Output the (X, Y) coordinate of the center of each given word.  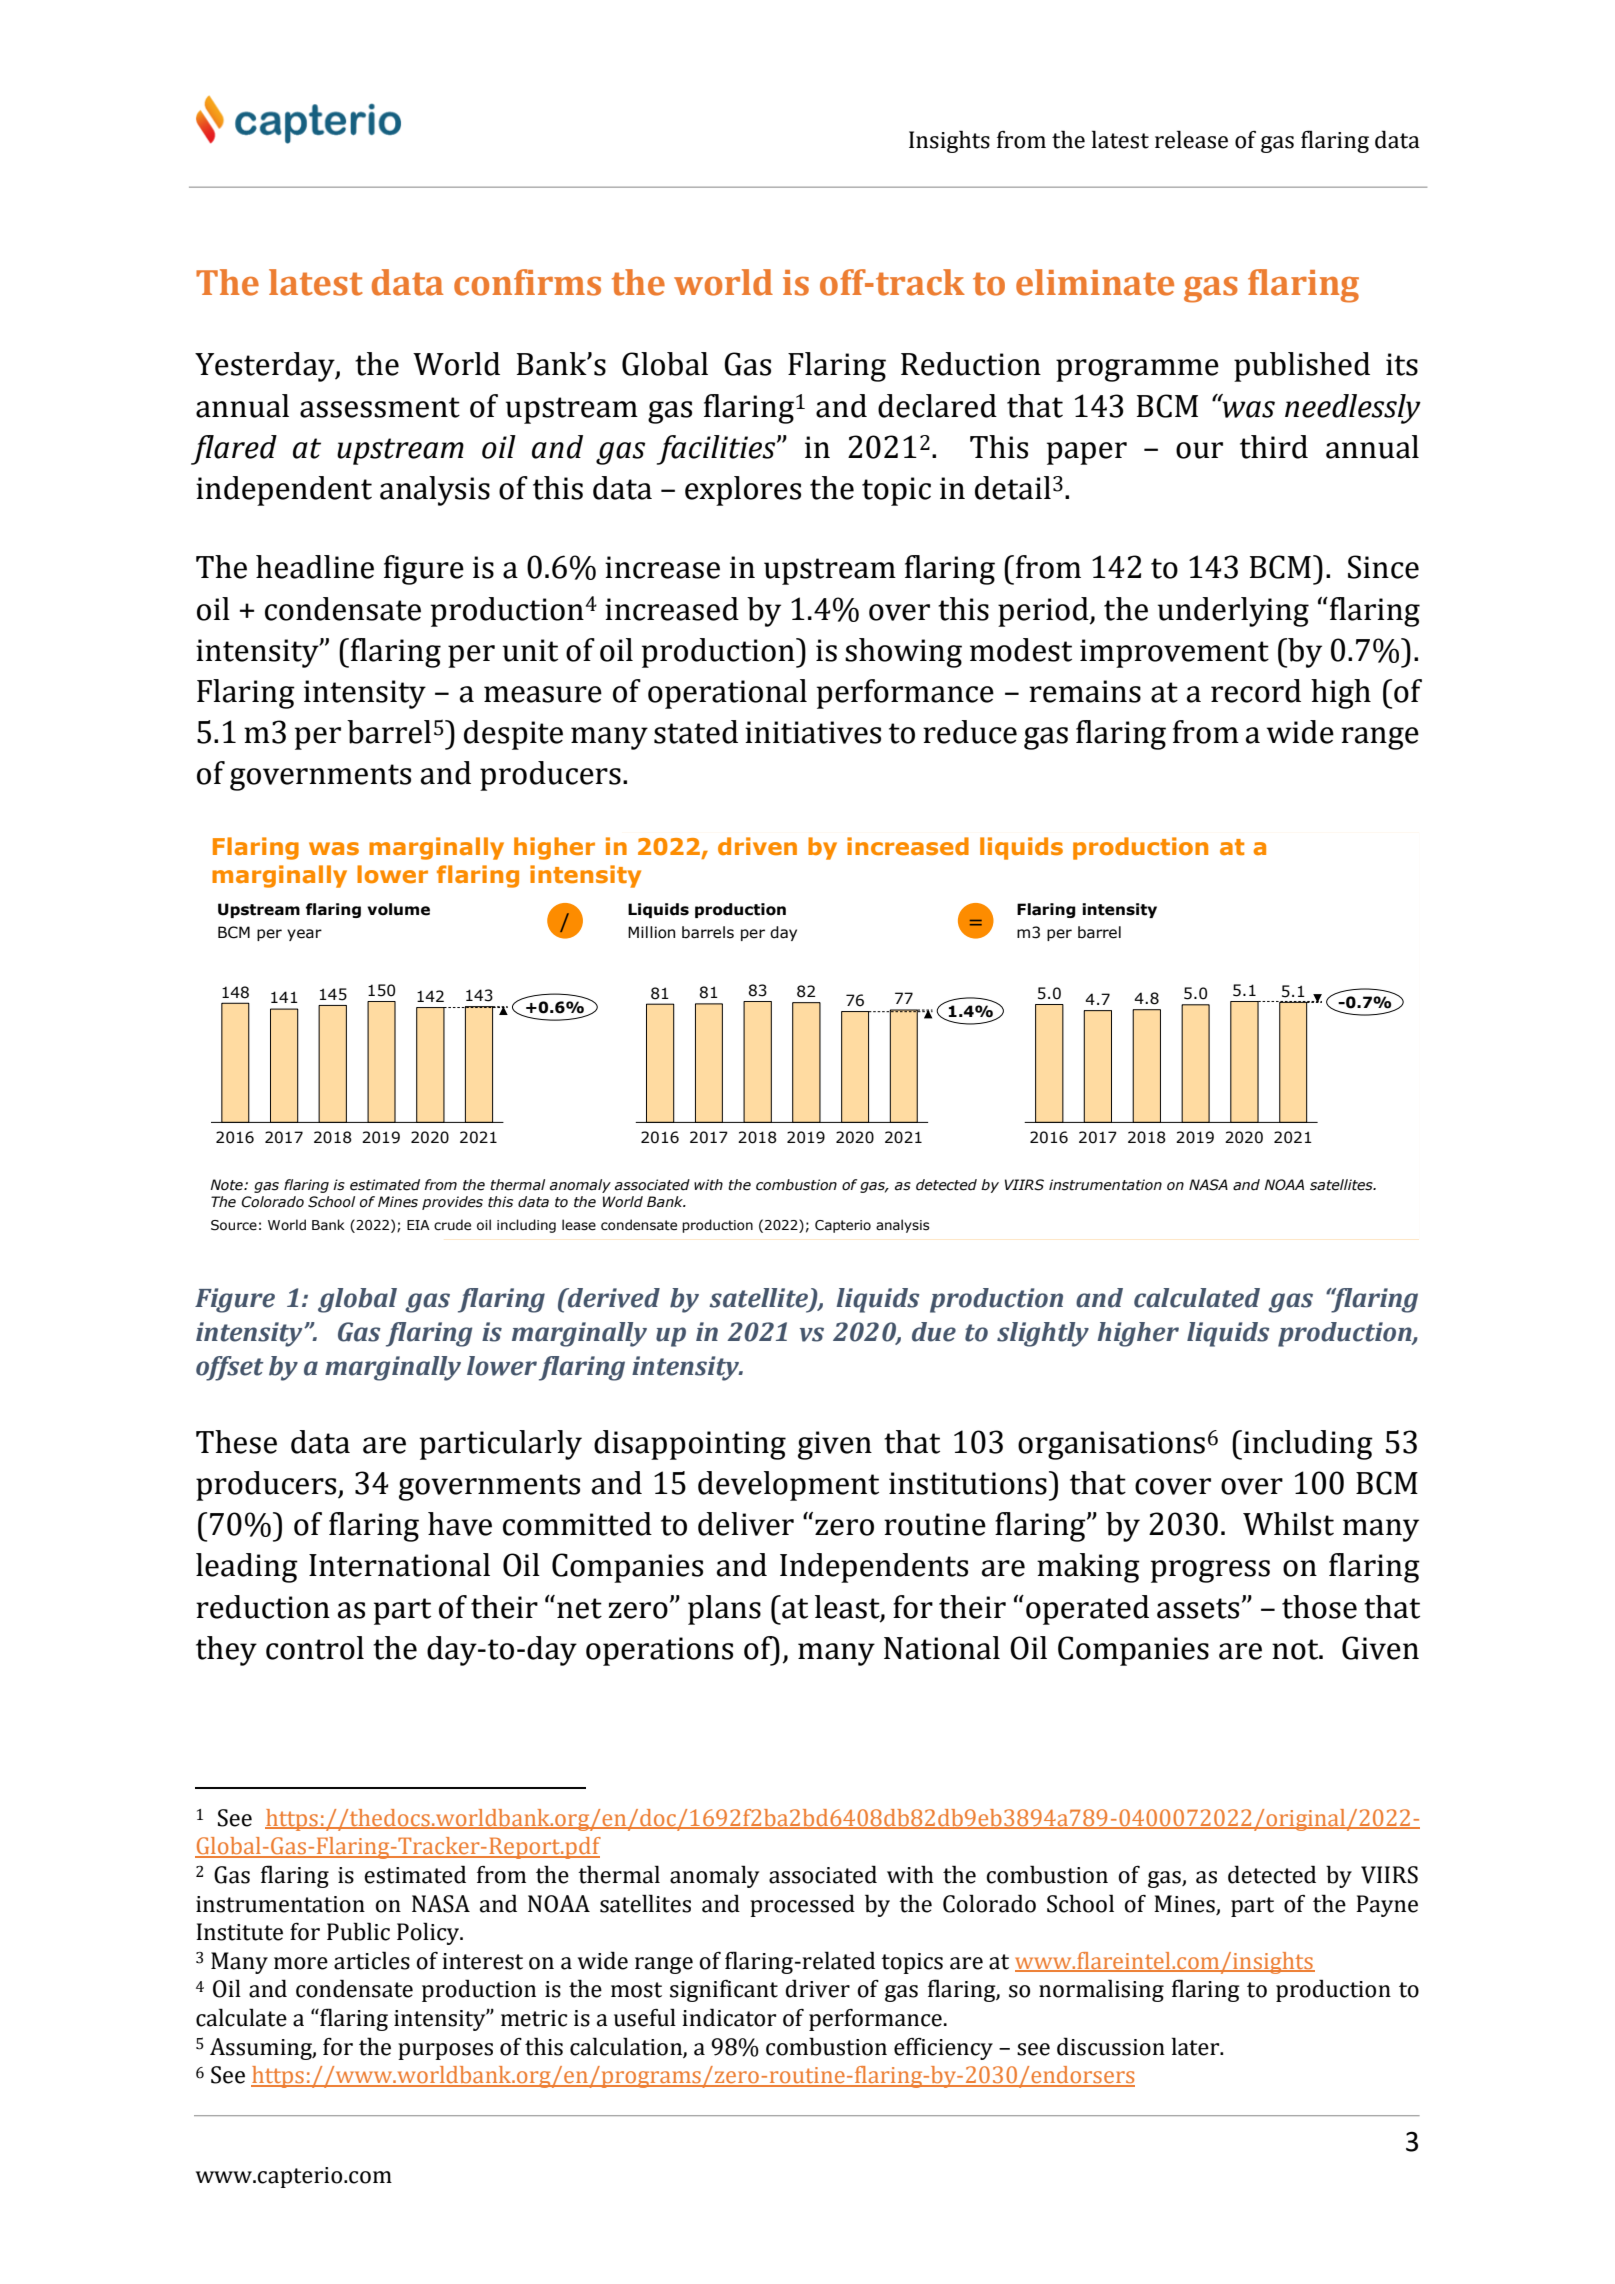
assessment (380, 407)
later (1197, 2046)
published (1302, 367)
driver (817, 1988)
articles (372, 1960)
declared (937, 406)
